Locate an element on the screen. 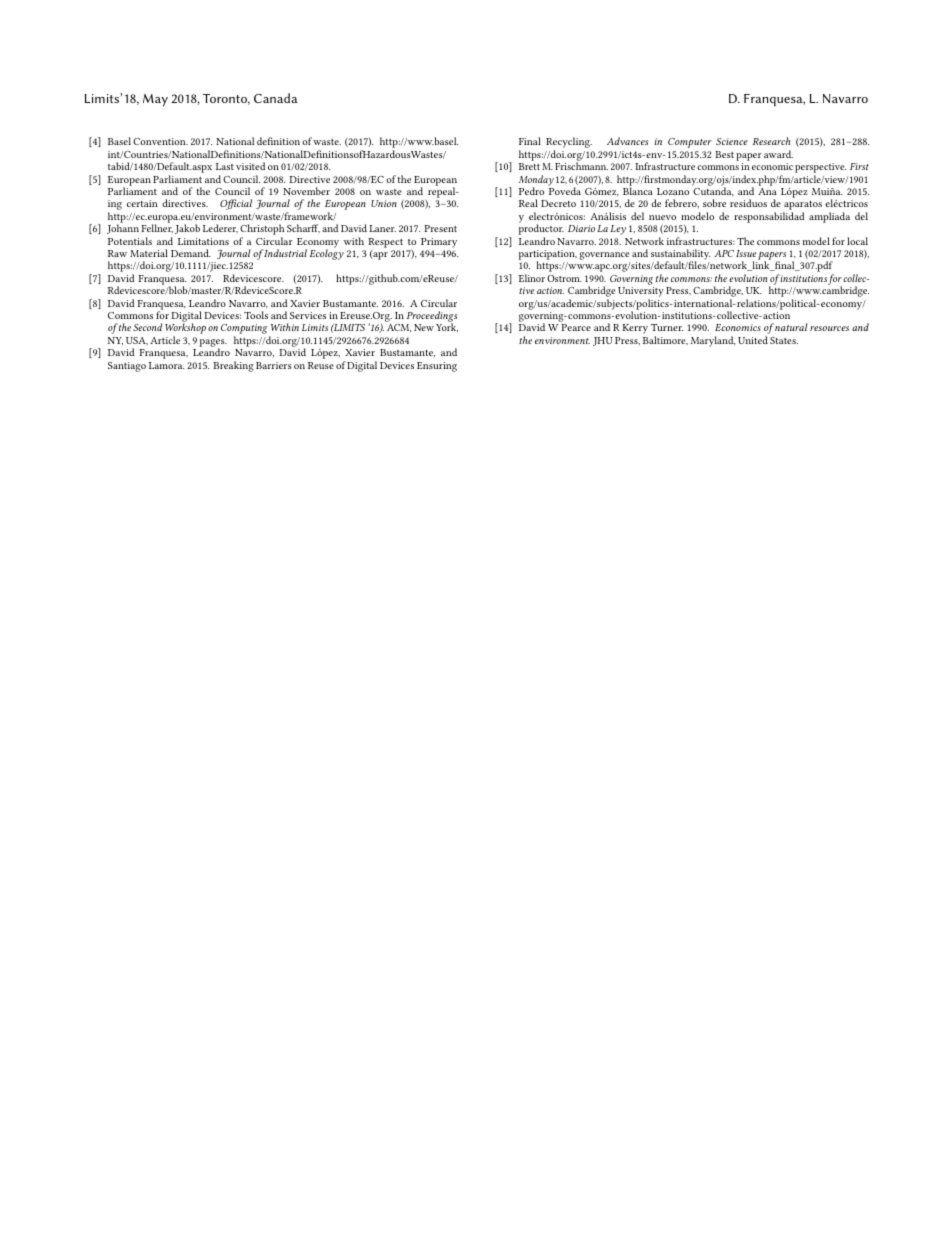  Ensuring is located at coordinates (437, 367).
